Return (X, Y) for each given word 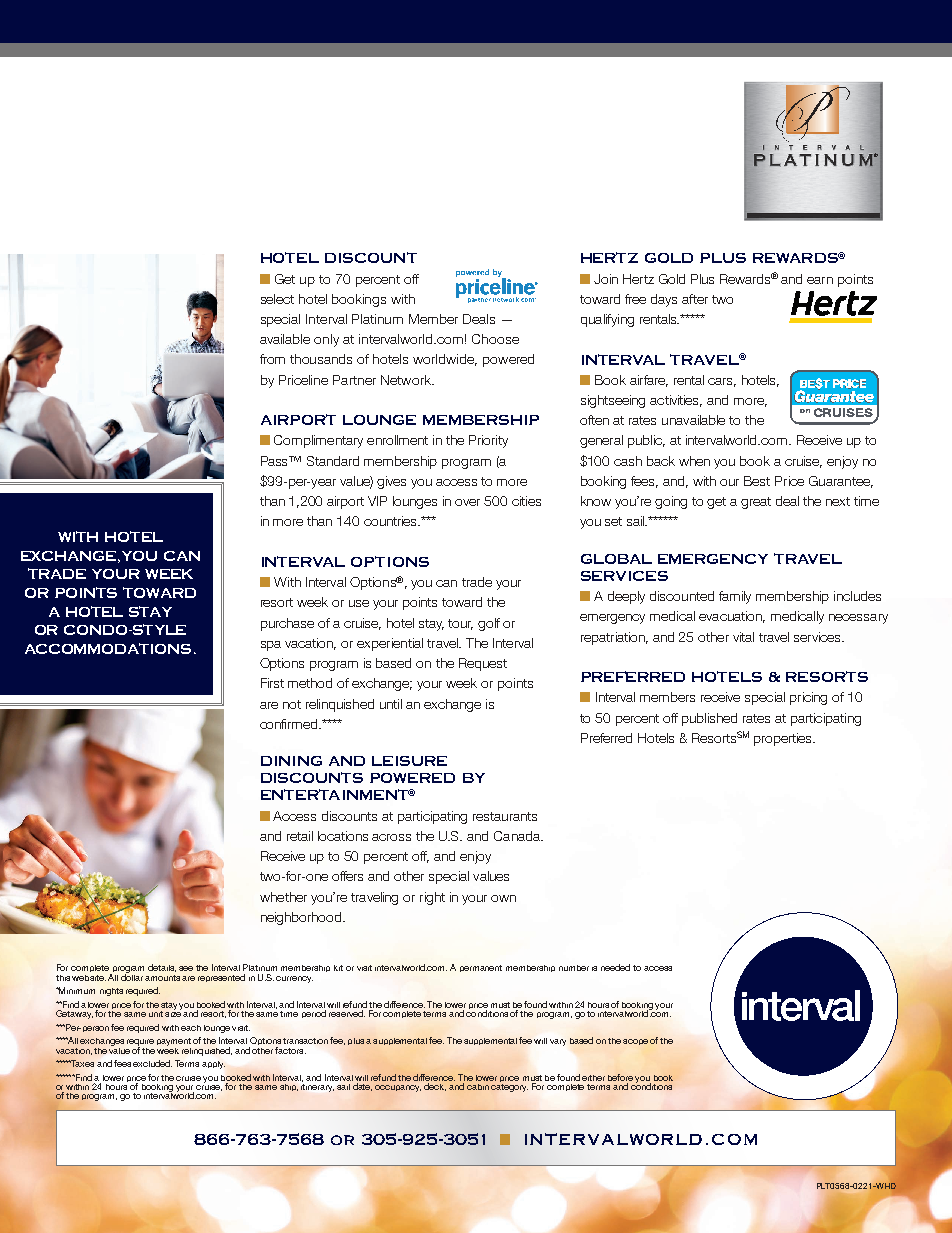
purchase (287, 624)
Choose (495, 339)
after (695, 299)
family (735, 597)
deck (435, 1087)
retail (300, 836)
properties (784, 739)
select (277, 299)
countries (392, 521)
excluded (152, 1063)
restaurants (505, 816)
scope (635, 1042)
